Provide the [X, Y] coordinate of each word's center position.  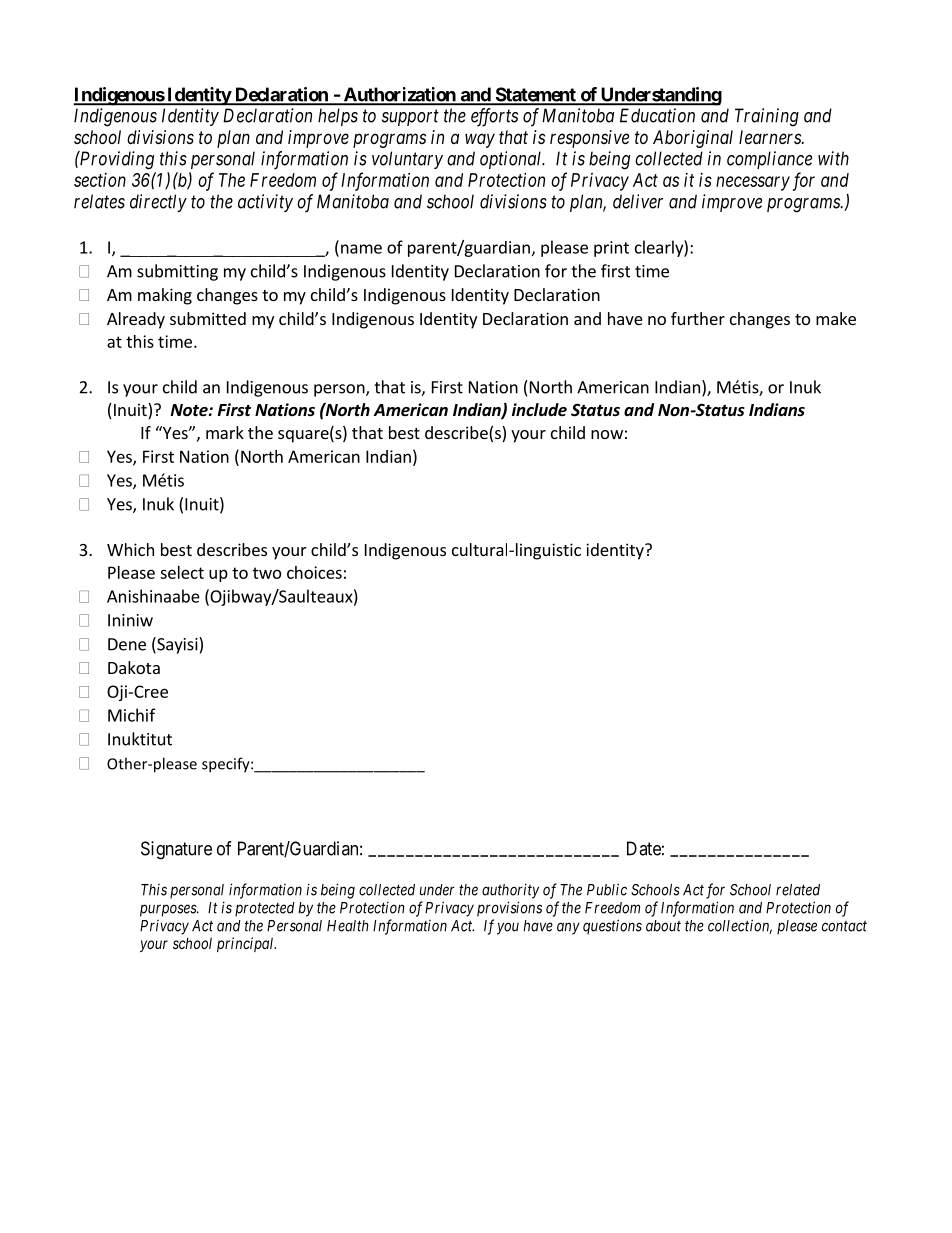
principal [246, 944]
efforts [494, 117]
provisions [509, 909]
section [100, 180]
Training [767, 117]
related [798, 890]
